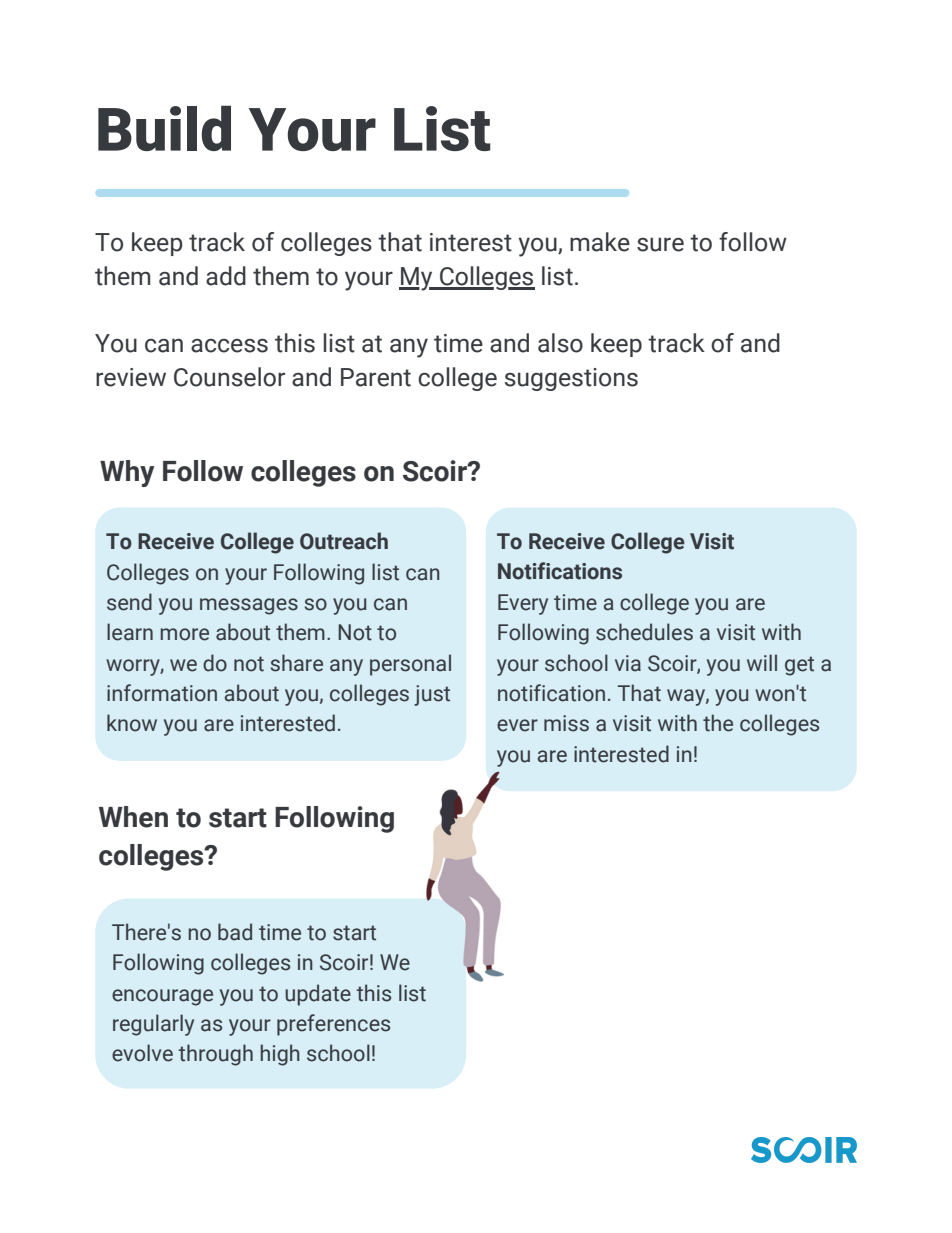 Image resolution: width=952 pixels, height=1233 pixels. What do you see at coordinates (571, 379) in the screenshot?
I see `suggestions` at bounding box center [571, 379].
